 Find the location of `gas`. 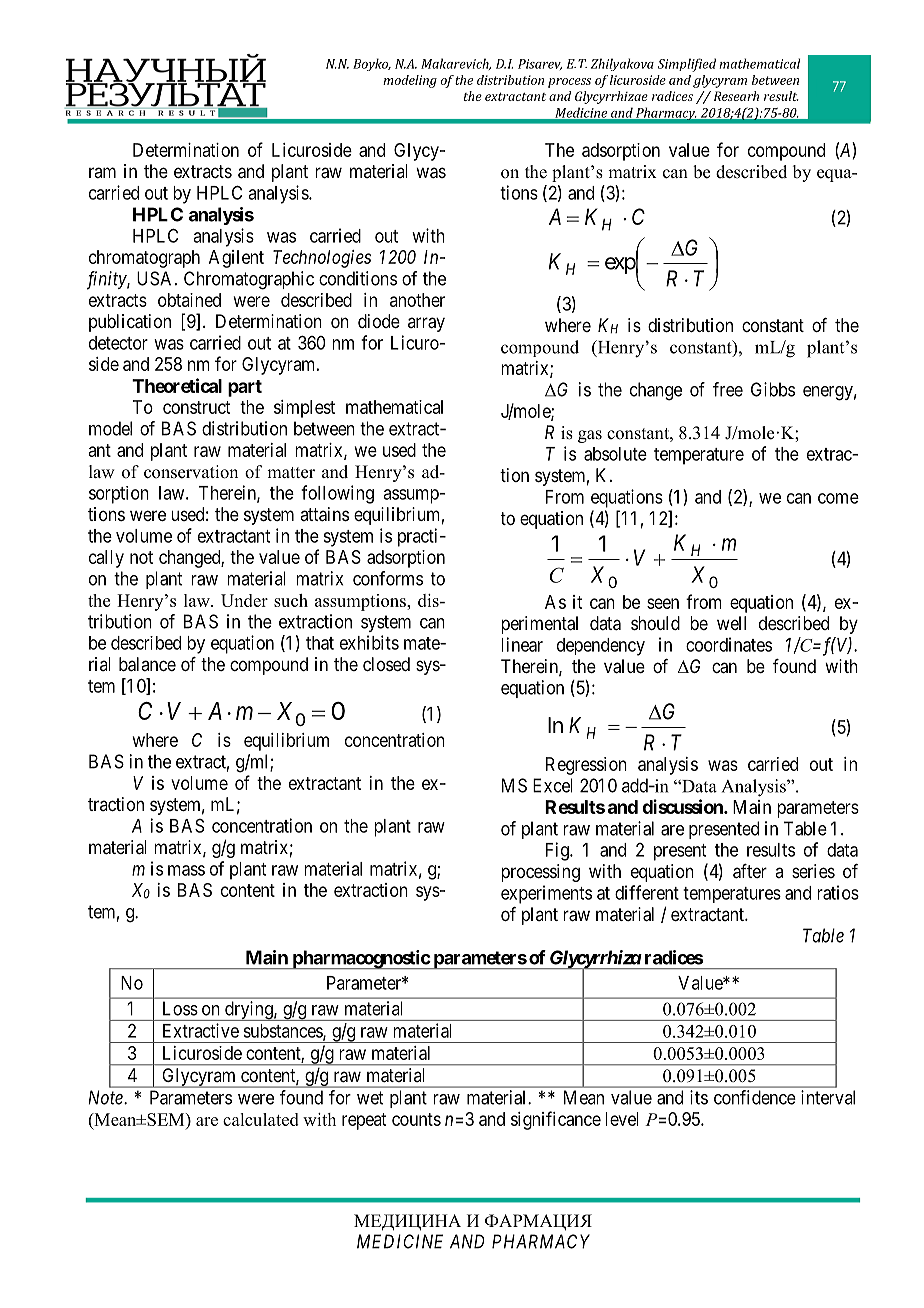

gas is located at coordinates (590, 436).
